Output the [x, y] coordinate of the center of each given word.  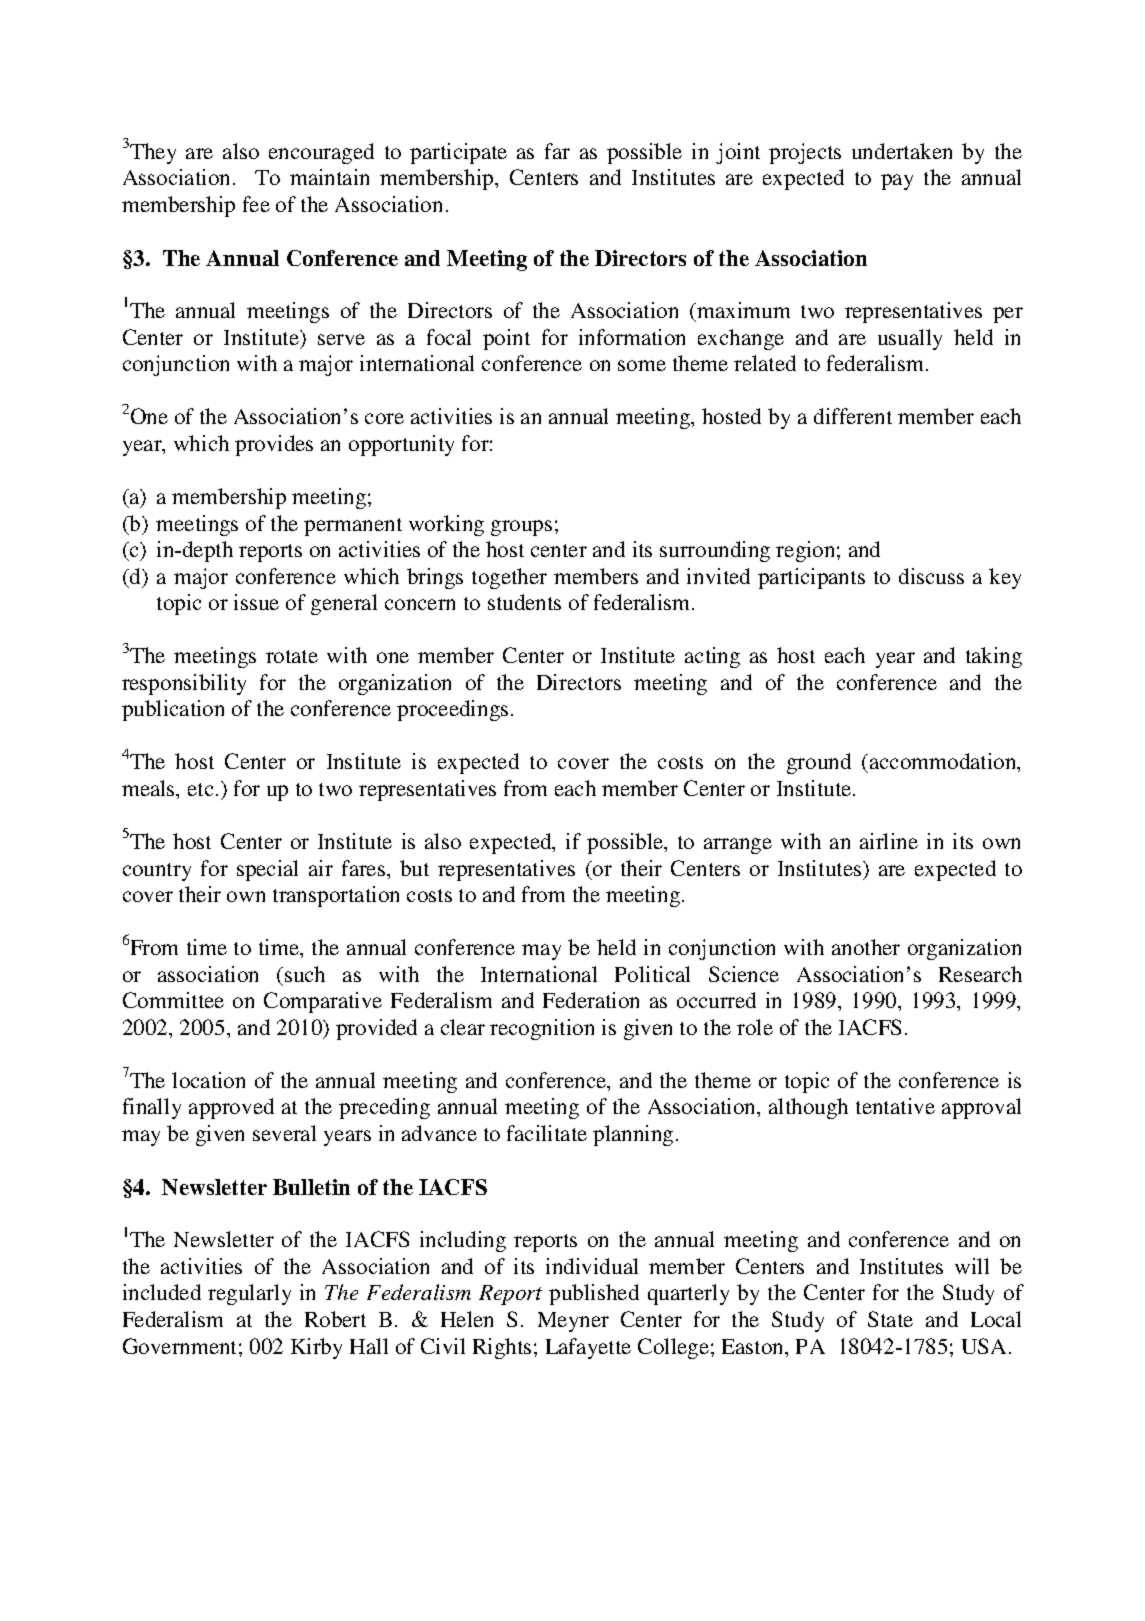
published [594, 1294]
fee [256, 204]
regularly [249, 1294]
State [890, 1319]
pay [897, 182]
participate [458, 153]
